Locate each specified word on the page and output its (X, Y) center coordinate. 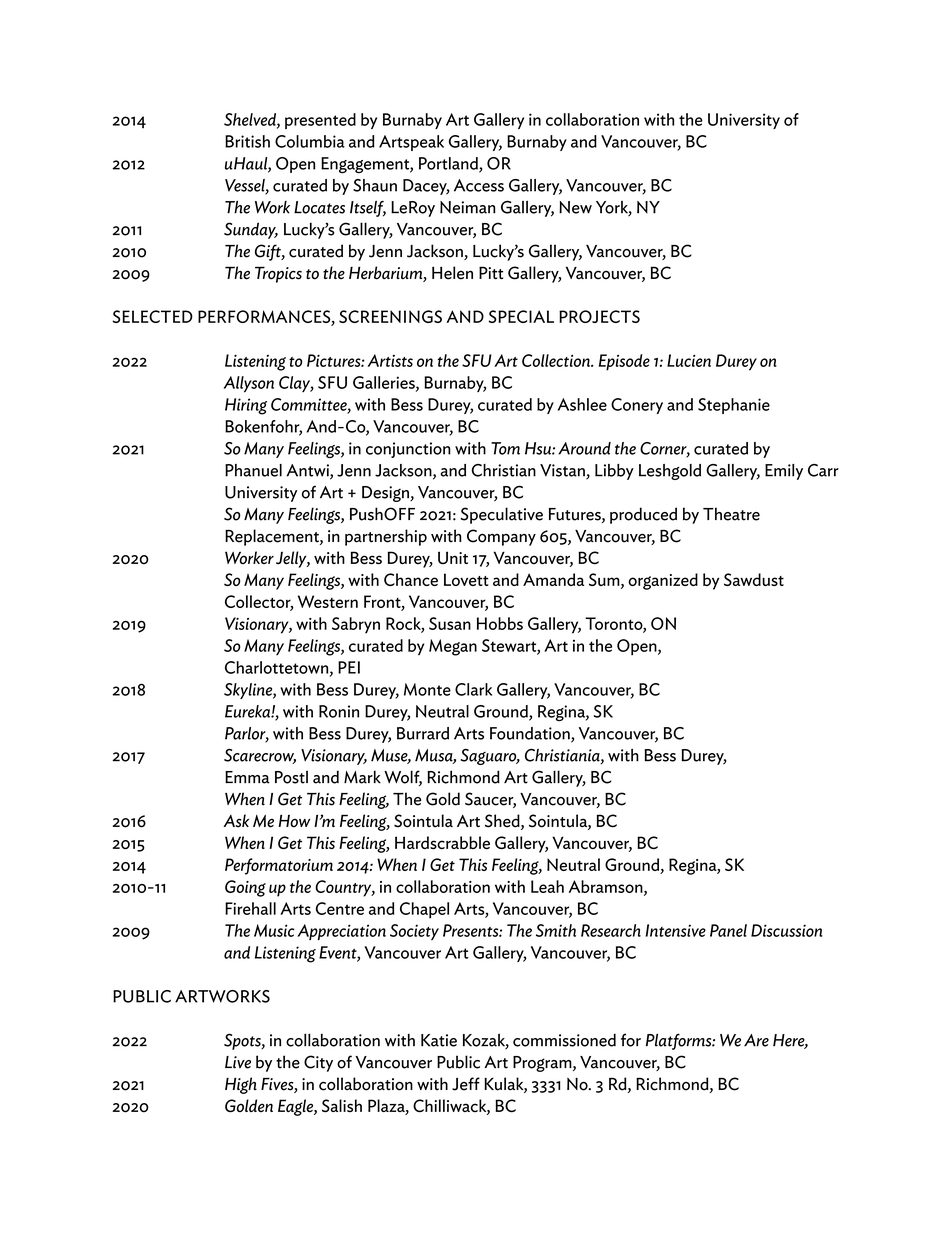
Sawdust (754, 579)
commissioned (564, 1040)
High (241, 1085)
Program (543, 1064)
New (575, 207)
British (247, 141)
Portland (449, 164)
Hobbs (500, 623)
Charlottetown (278, 668)
